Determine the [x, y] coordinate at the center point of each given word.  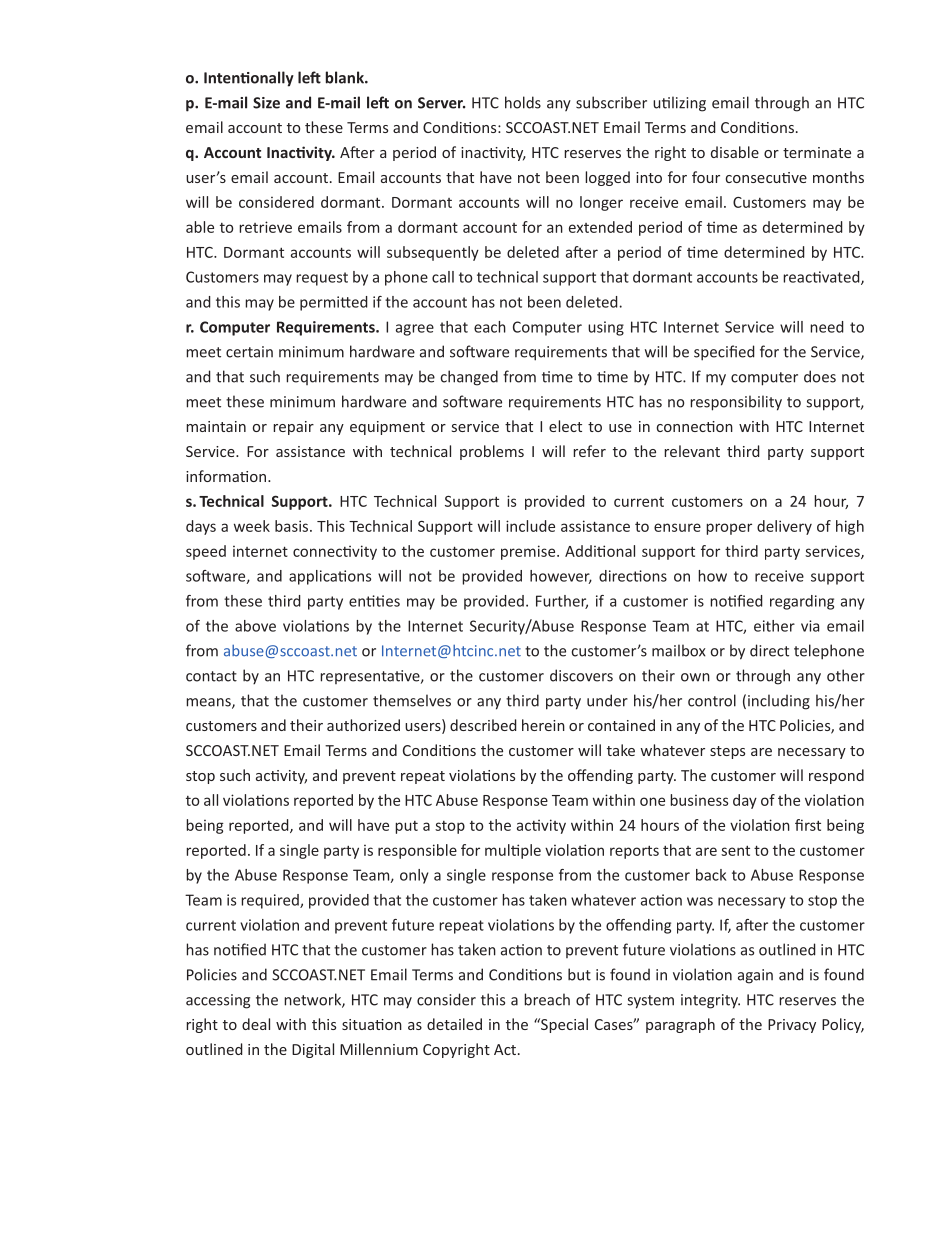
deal [256, 1024]
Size [266, 103]
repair [293, 428]
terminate [817, 152]
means [209, 703]
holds [523, 102]
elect [565, 426]
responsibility [736, 403]
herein [543, 725]
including [779, 702]
